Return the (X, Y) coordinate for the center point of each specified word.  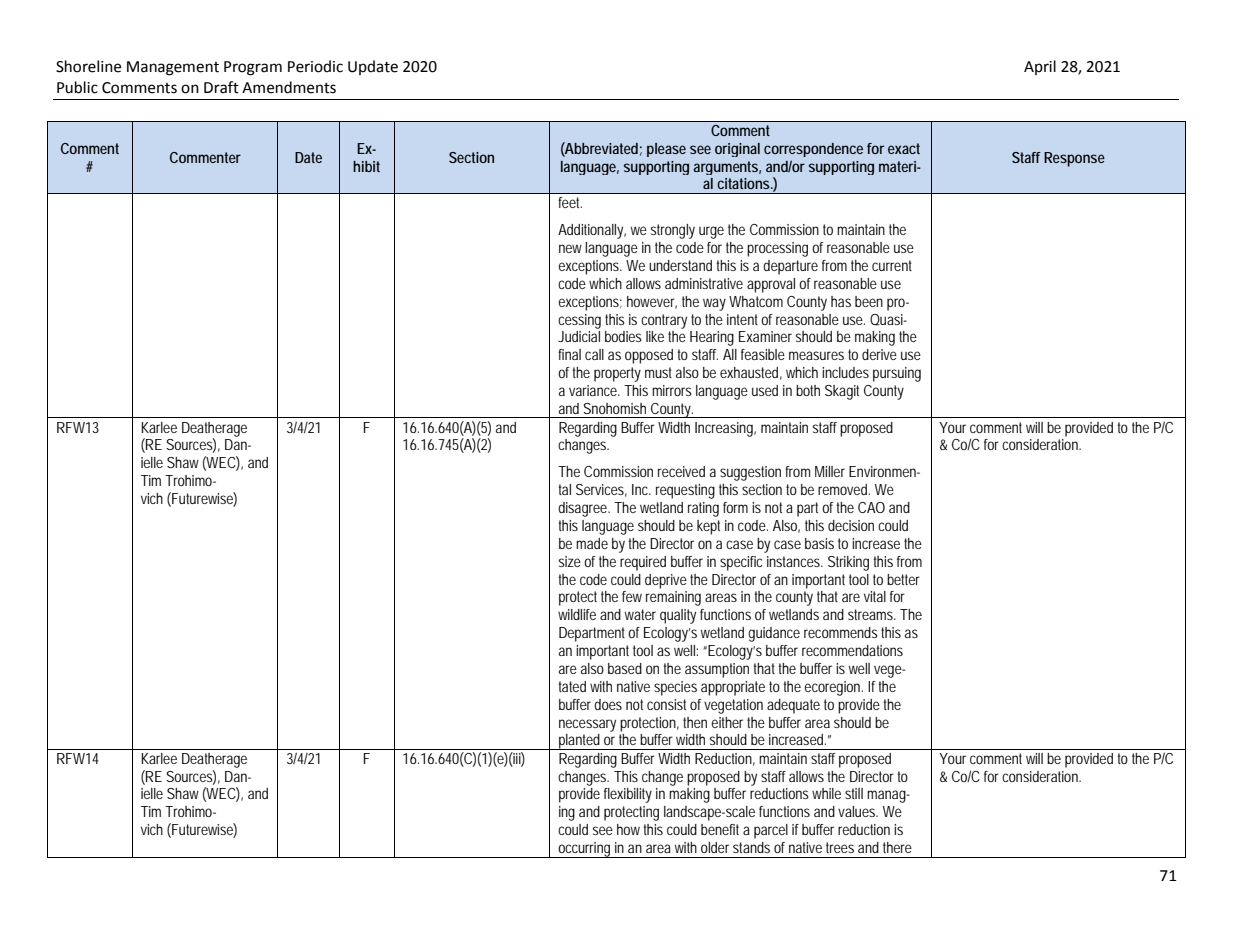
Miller (830, 471)
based (625, 668)
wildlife (577, 614)
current (892, 265)
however (652, 302)
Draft (221, 87)
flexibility (628, 795)
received (681, 471)
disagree (584, 509)
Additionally (592, 231)
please (666, 150)
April (1040, 67)
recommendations (852, 650)
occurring (585, 850)
